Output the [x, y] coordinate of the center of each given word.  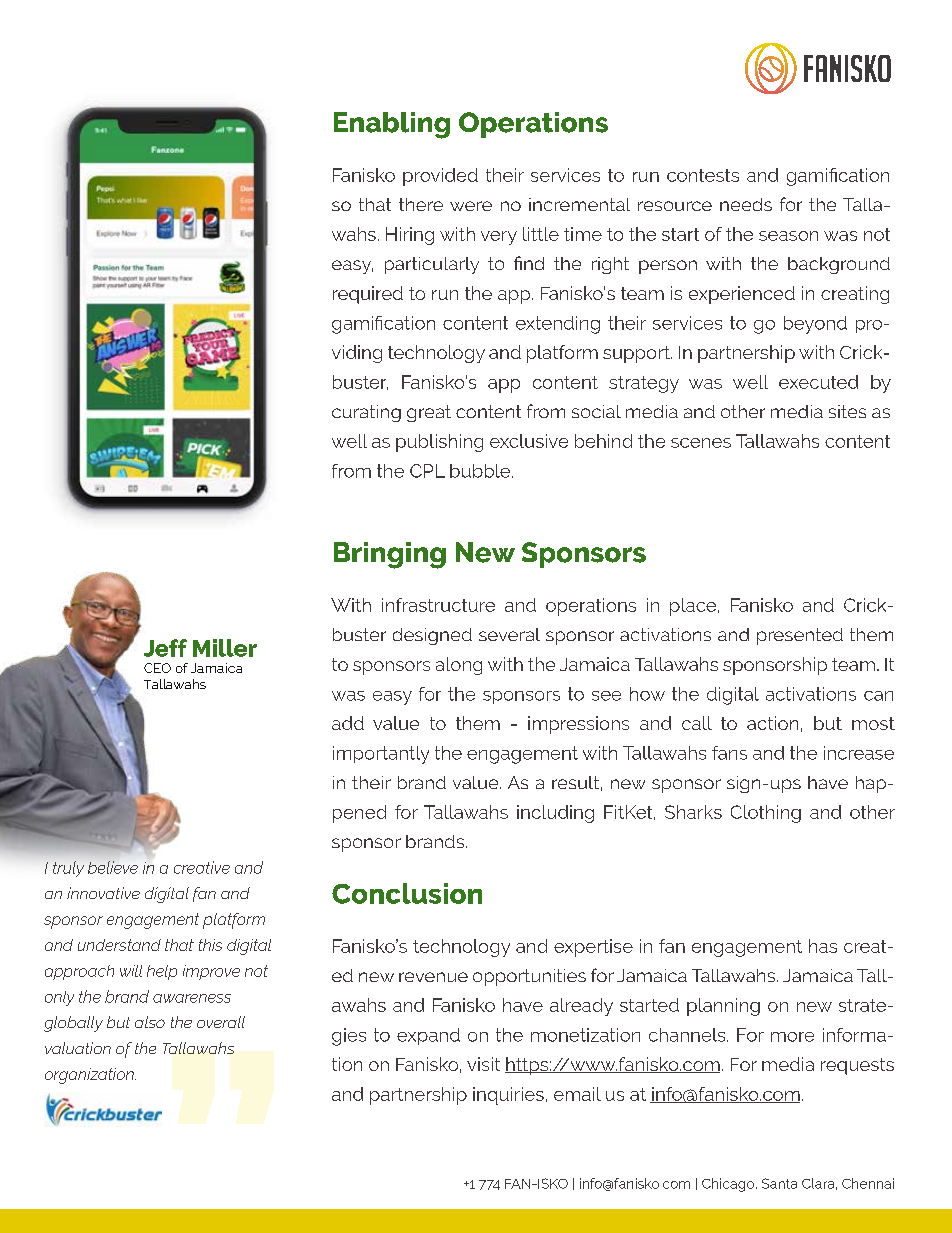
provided [440, 177]
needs [746, 204]
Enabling [392, 125]
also [150, 1022]
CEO [157, 668]
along [459, 666]
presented [800, 636]
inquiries [508, 1096]
